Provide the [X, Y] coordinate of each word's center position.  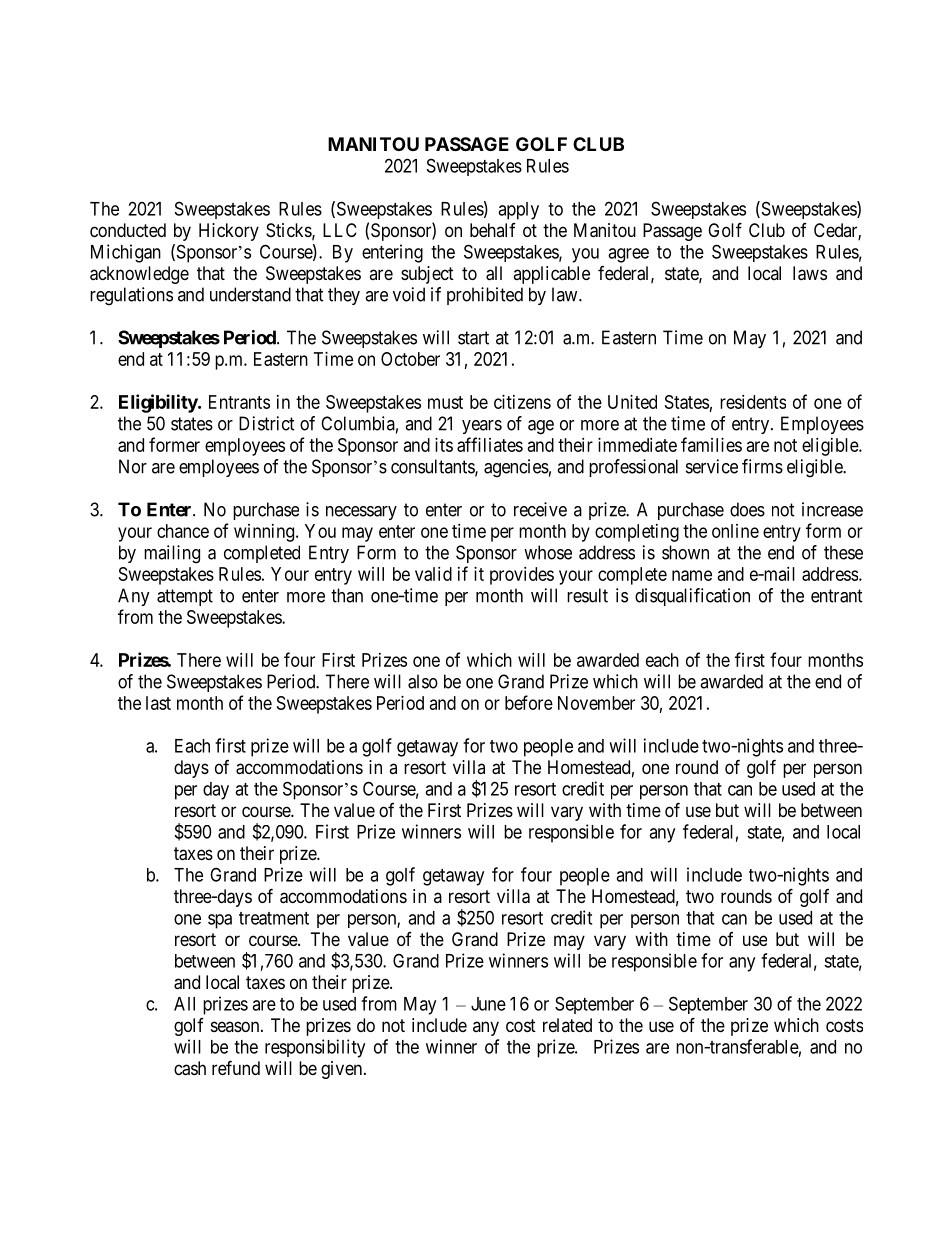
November [596, 703]
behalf [493, 230]
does [747, 509]
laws [810, 273]
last [158, 703]
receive [540, 509]
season [236, 1026]
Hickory [229, 232]
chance [183, 531]
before [529, 702]
